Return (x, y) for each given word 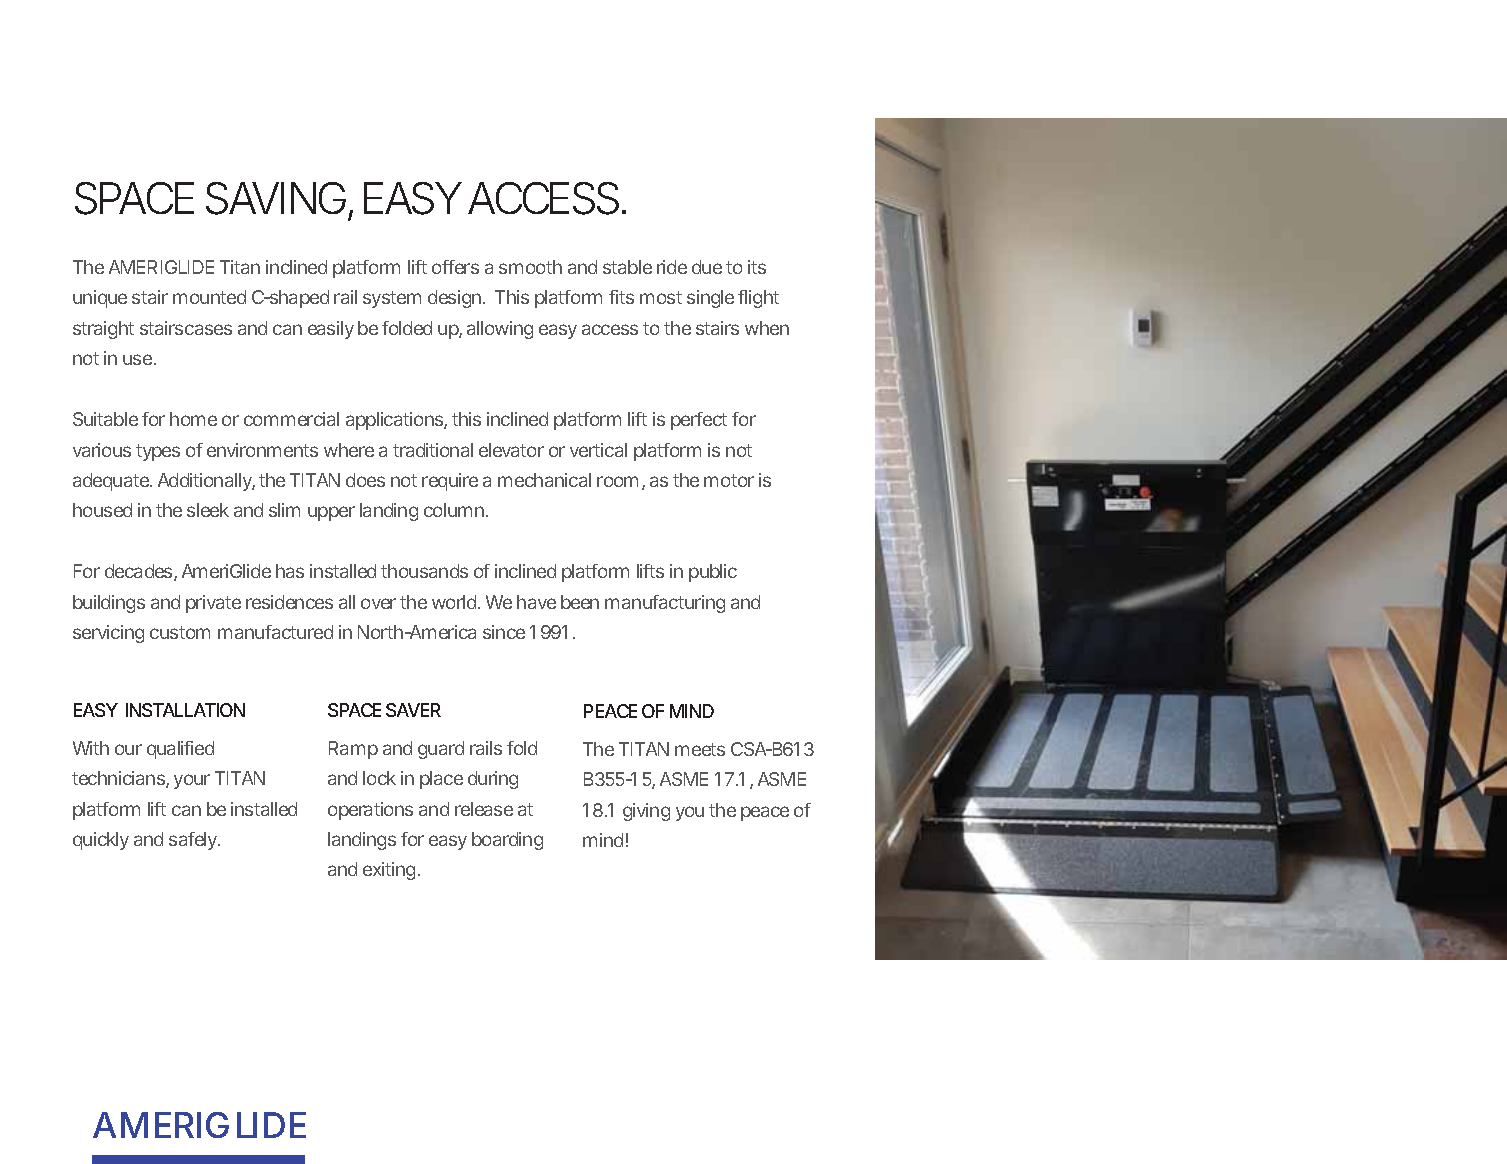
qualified (180, 750)
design (454, 299)
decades (140, 572)
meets (700, 749)
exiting (389, 871)
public (713, 573)
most (661, 297)
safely (194, 841)
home (193, 419)
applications (395, 421)
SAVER (413, 710)
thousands (424, 571)
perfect (699, 421)
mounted (209, 297)
